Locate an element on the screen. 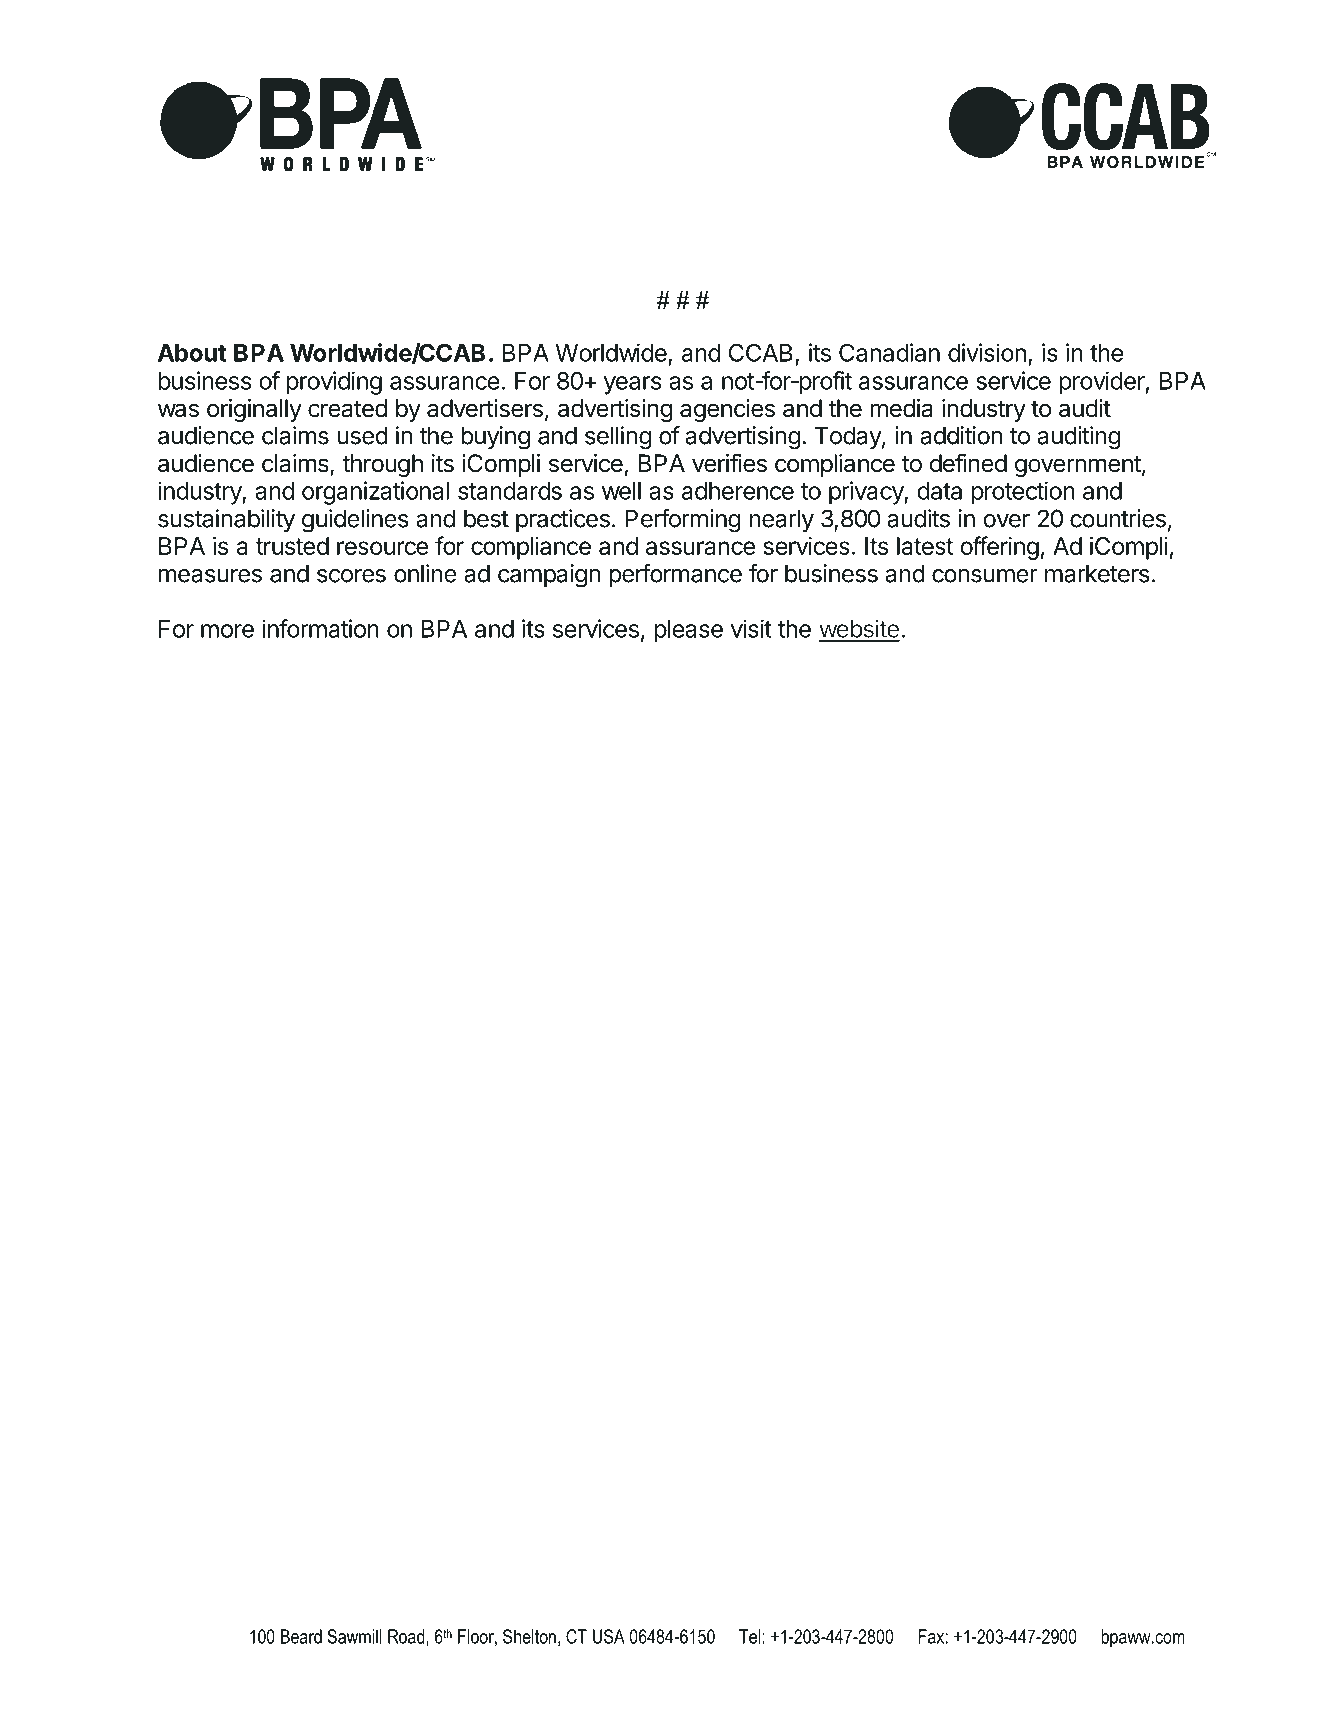 Image resolution: width=1334 pixels, height=1726 pixels. division is located at coordinates (987, 352).
